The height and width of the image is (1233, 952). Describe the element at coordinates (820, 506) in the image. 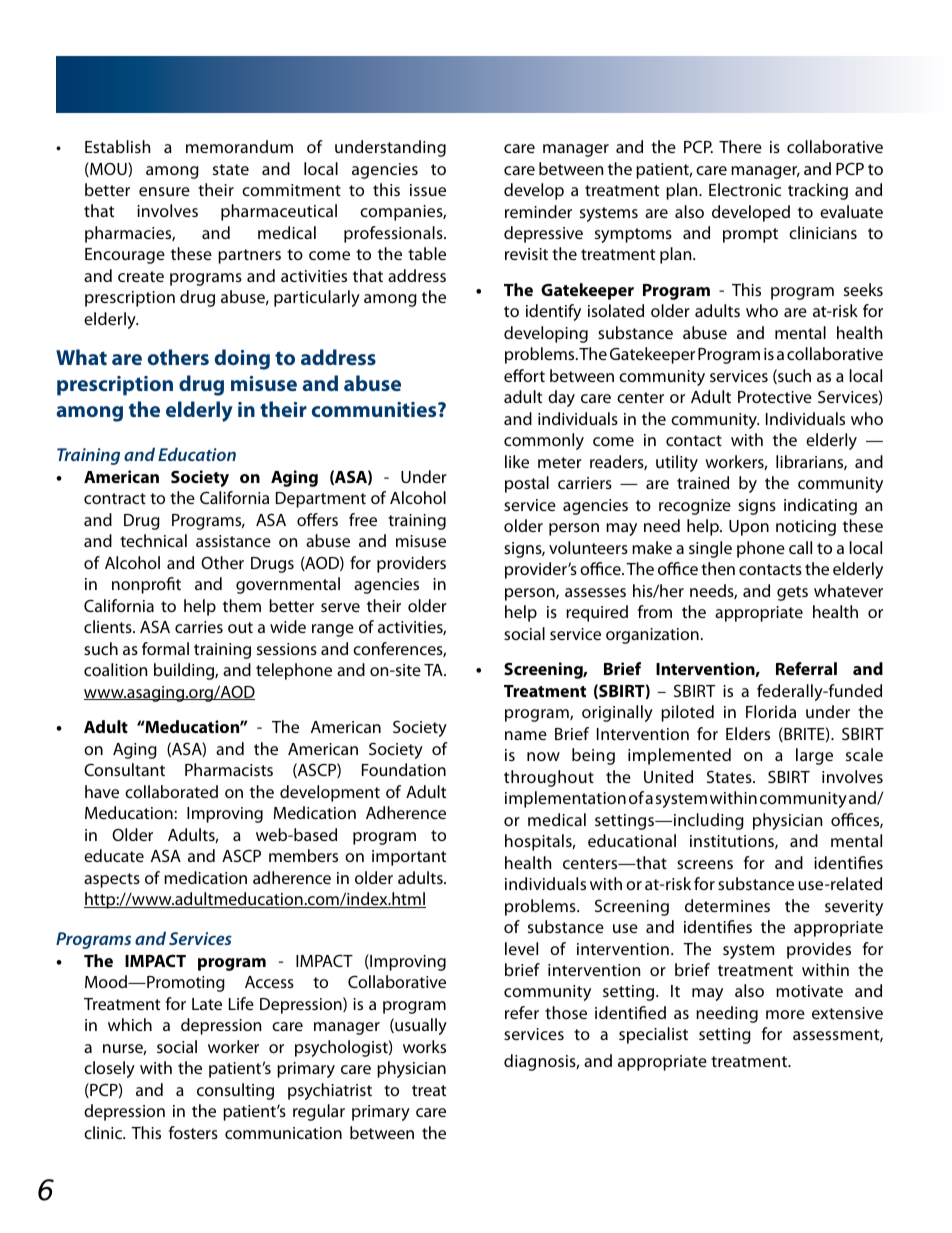

I see `indicating` at that location.
